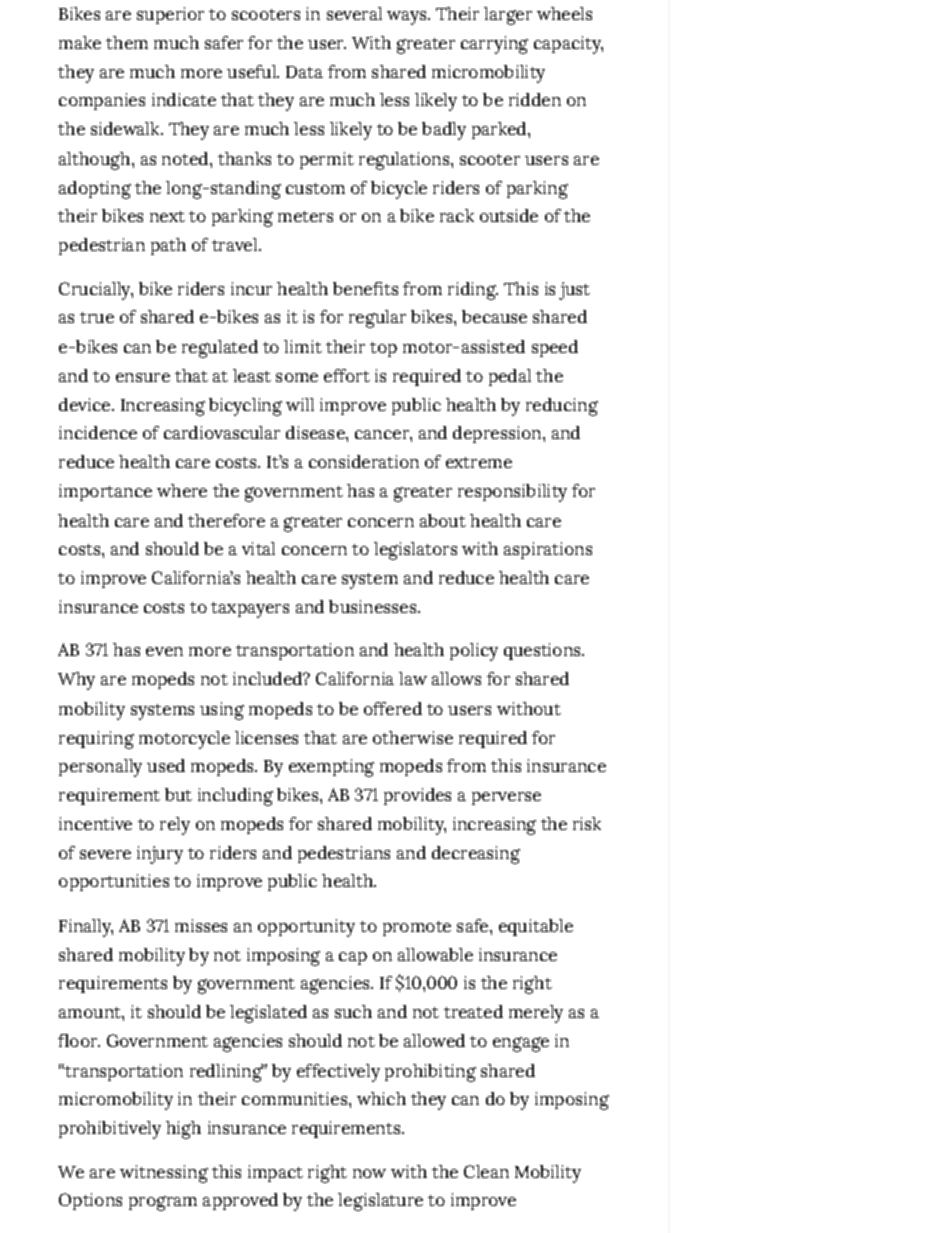 The height and width of the document is (1233, 952). What do you see at coordinates (374, 606) in the document?
I see `businesses` at bounding box center [374, 606].
